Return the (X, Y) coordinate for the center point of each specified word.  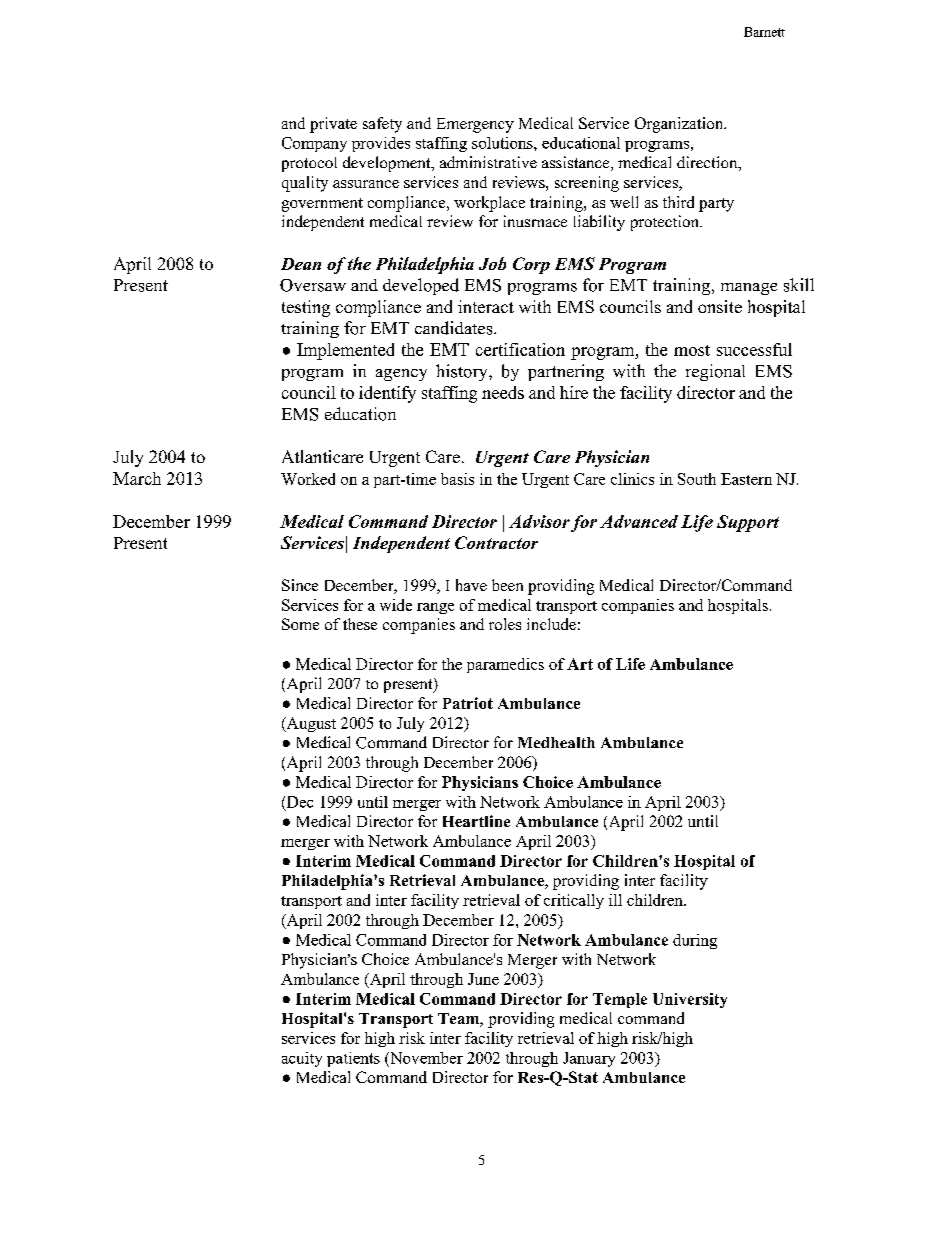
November (425, 1058)
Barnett (764, 32)
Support (748, 523)
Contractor (496, 542)
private (333, 125)
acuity (302, 1059)
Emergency (475, 125)
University (690, 1000)
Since (300, 585)
